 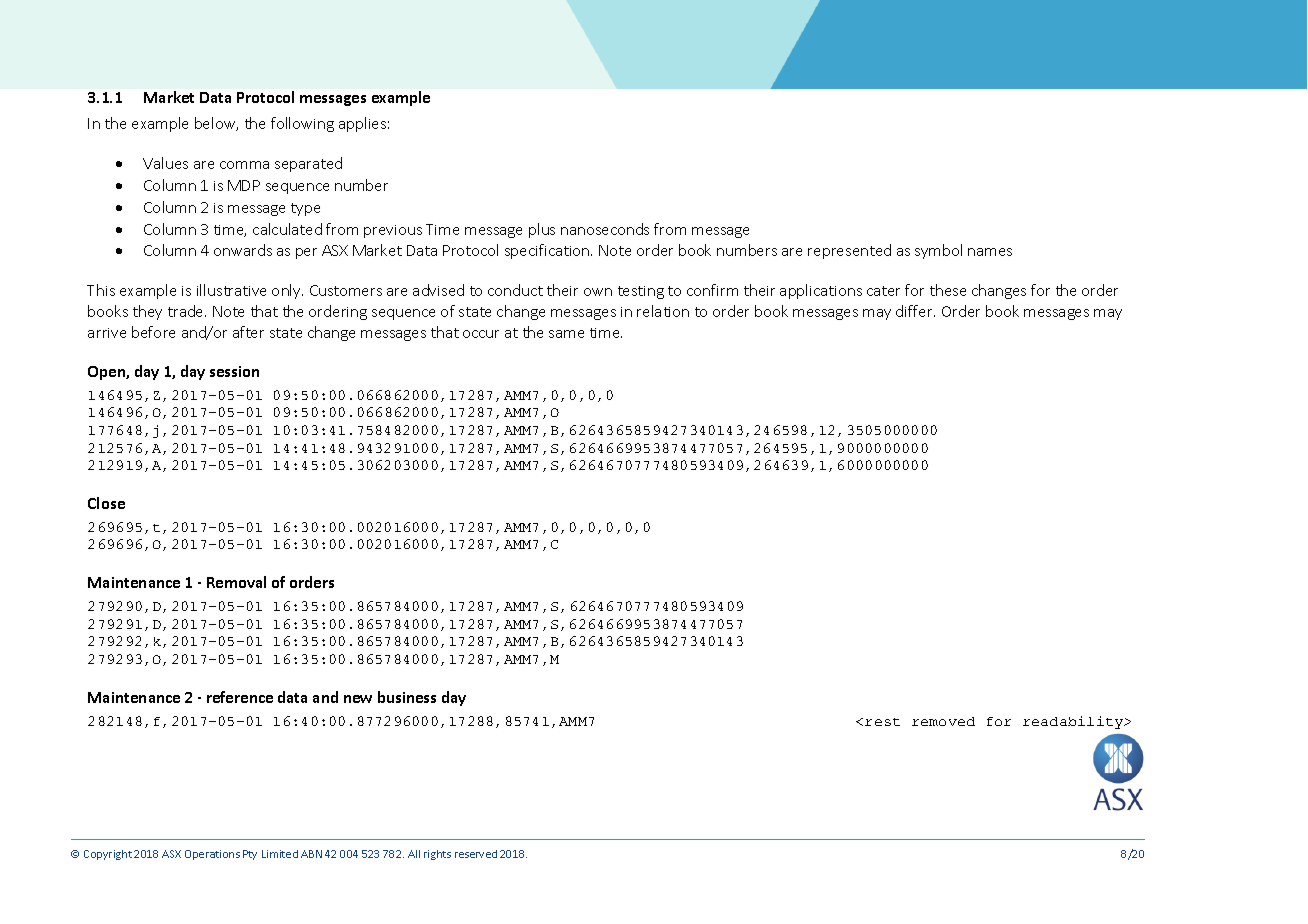 I want to click on differ, so click(x=915, y=311).
